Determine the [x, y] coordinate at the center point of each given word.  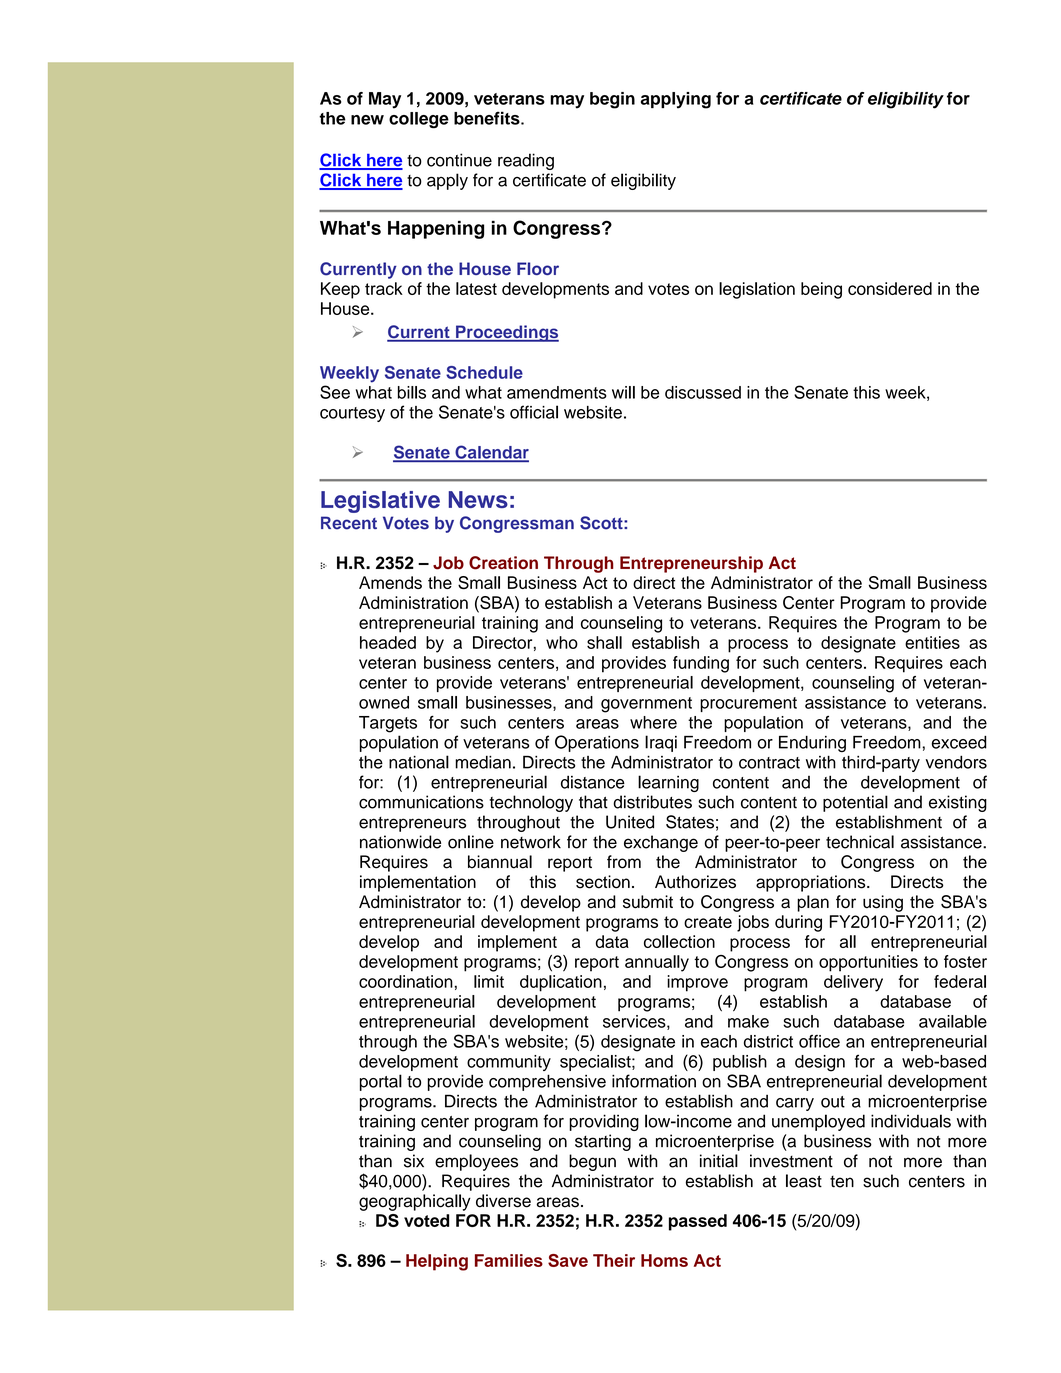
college [419, 120]
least [804, 1181]
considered [890, 288]
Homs [664, 1260]
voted [426, 1220]
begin [612, 100]
